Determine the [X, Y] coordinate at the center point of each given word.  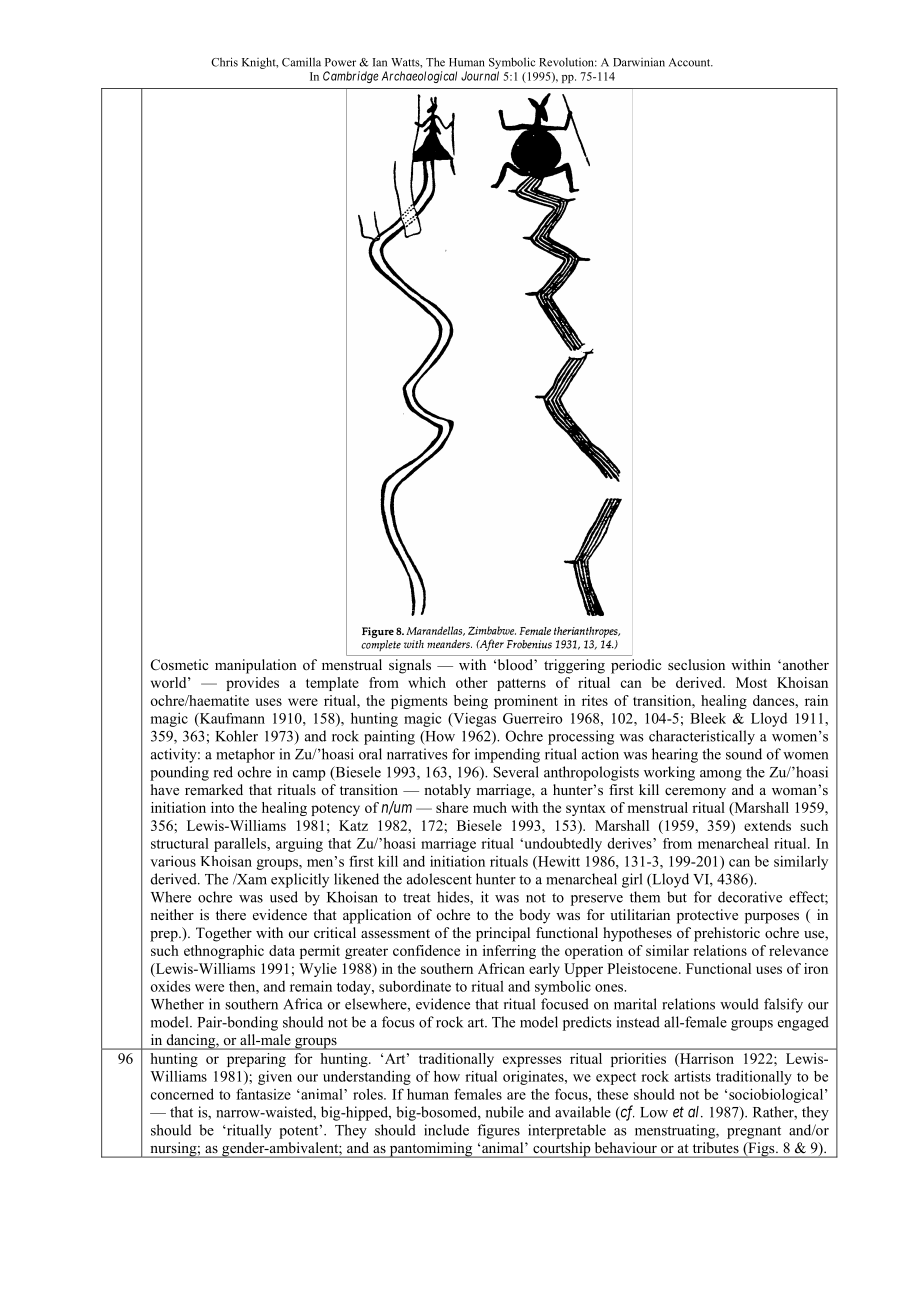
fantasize [263, 1094]
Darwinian [639, 62]
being [471, 702]
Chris [224, 62]
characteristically [702, 737]
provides [252, 684]
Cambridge [351, 77]
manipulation [256, 666]
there [231, 914]
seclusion [696, 664]
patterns [521, 685]
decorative [750, 897]
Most [751, 682]
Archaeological [419, 77]
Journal [480, 76]
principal [503, 934]
